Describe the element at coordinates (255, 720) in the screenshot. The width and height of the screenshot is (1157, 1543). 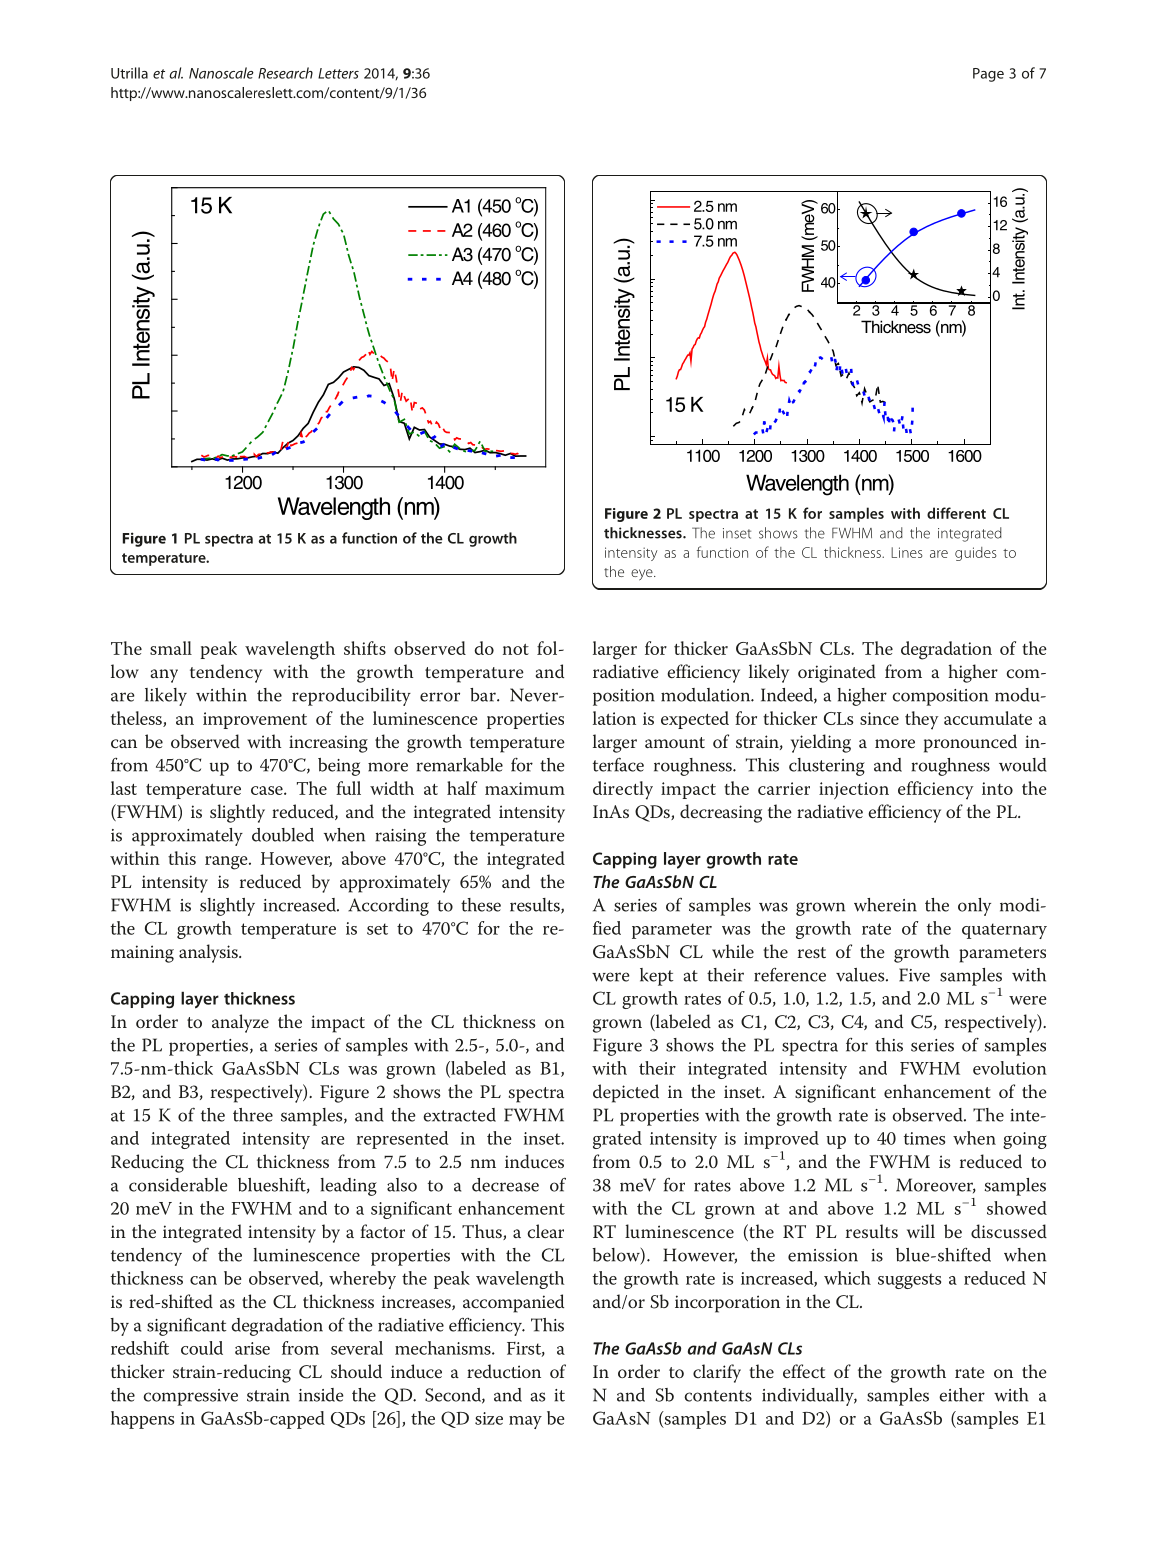
I see `improvement` at that location.
